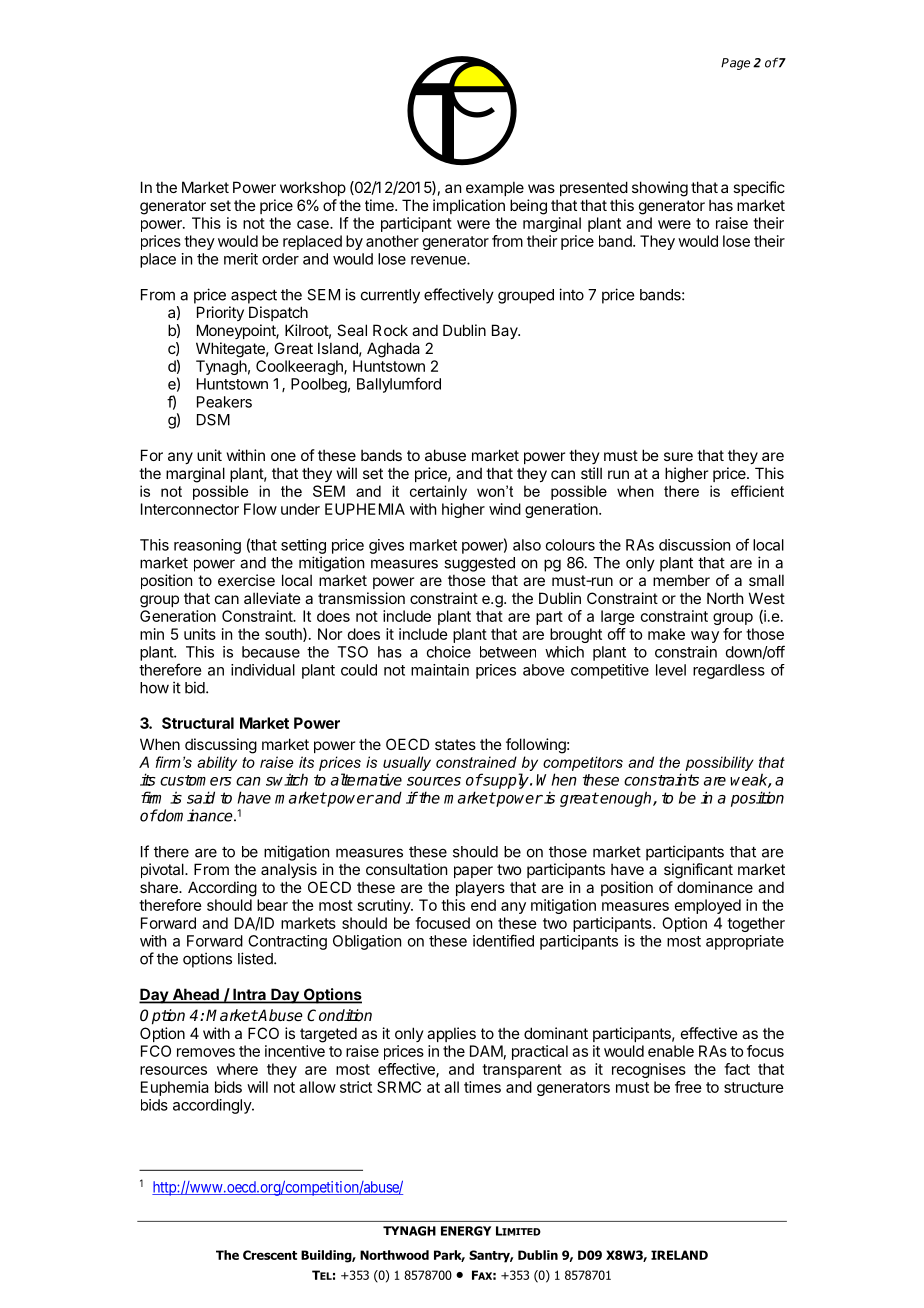 The height and width of the image is (1308, 924). Describe the element at coordinates (263, 670) in the image. I see `individual` at that location.
